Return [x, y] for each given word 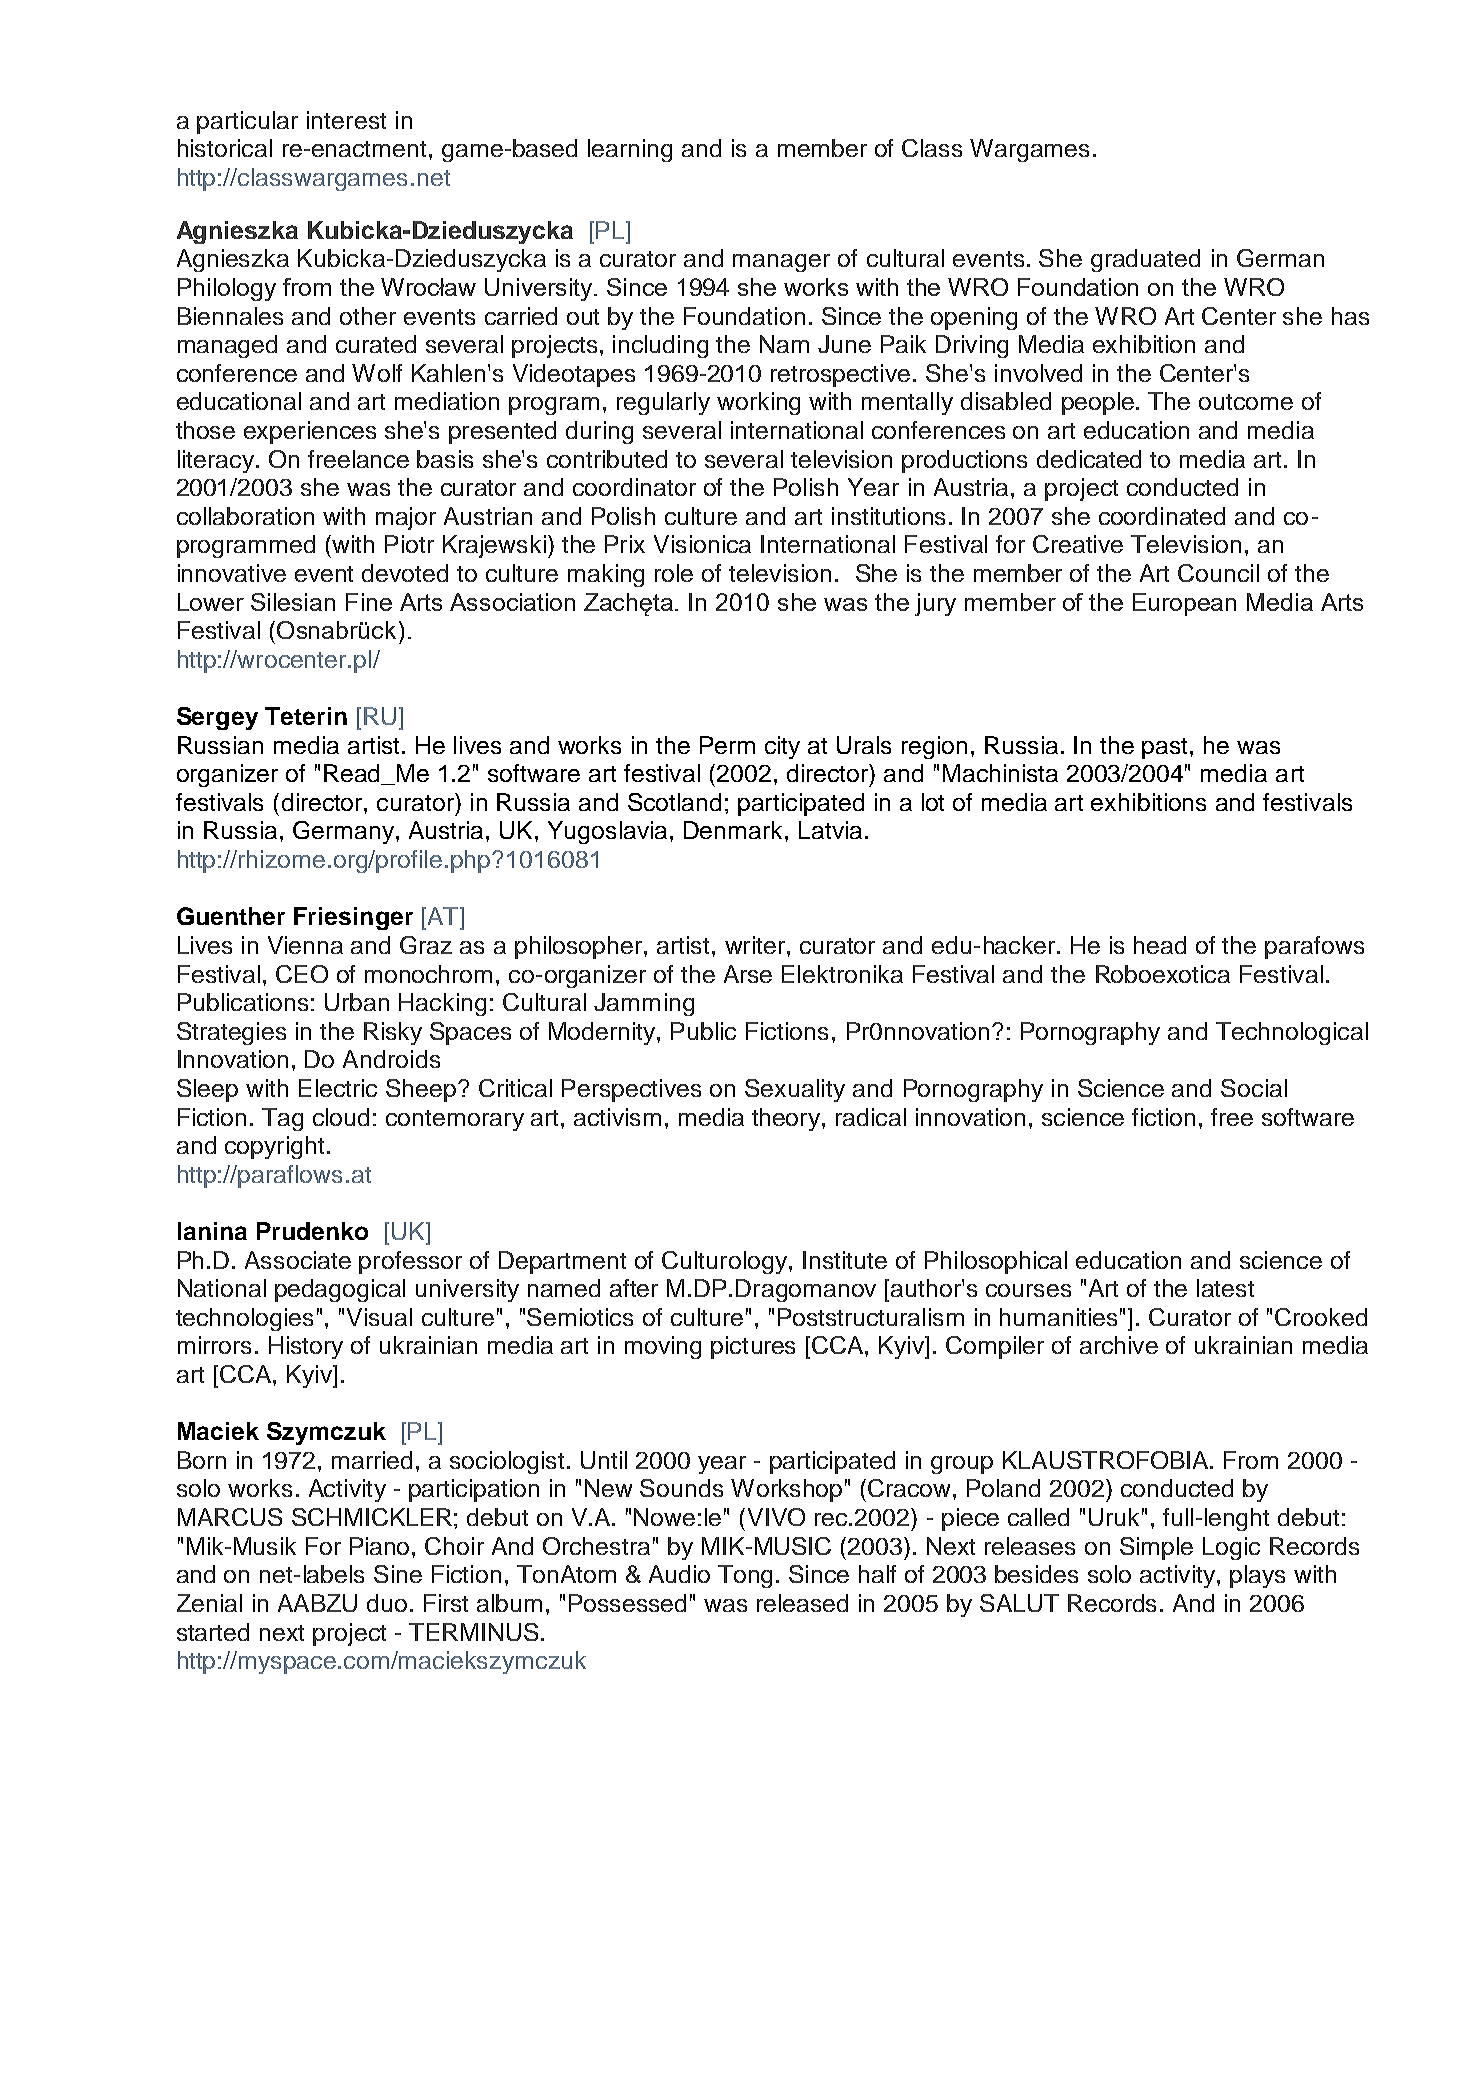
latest [1225, 1288]
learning [630, 150]
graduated [1145, 260]
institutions [888, 516]
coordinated [1162, 516]
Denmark [735, 830]
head [1160, 945]
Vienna [305, 945]
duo [387, 1603]
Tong [745, 1576]
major [406, 518]
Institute [845, 1260]
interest [346, 120]
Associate [298, 1260]
